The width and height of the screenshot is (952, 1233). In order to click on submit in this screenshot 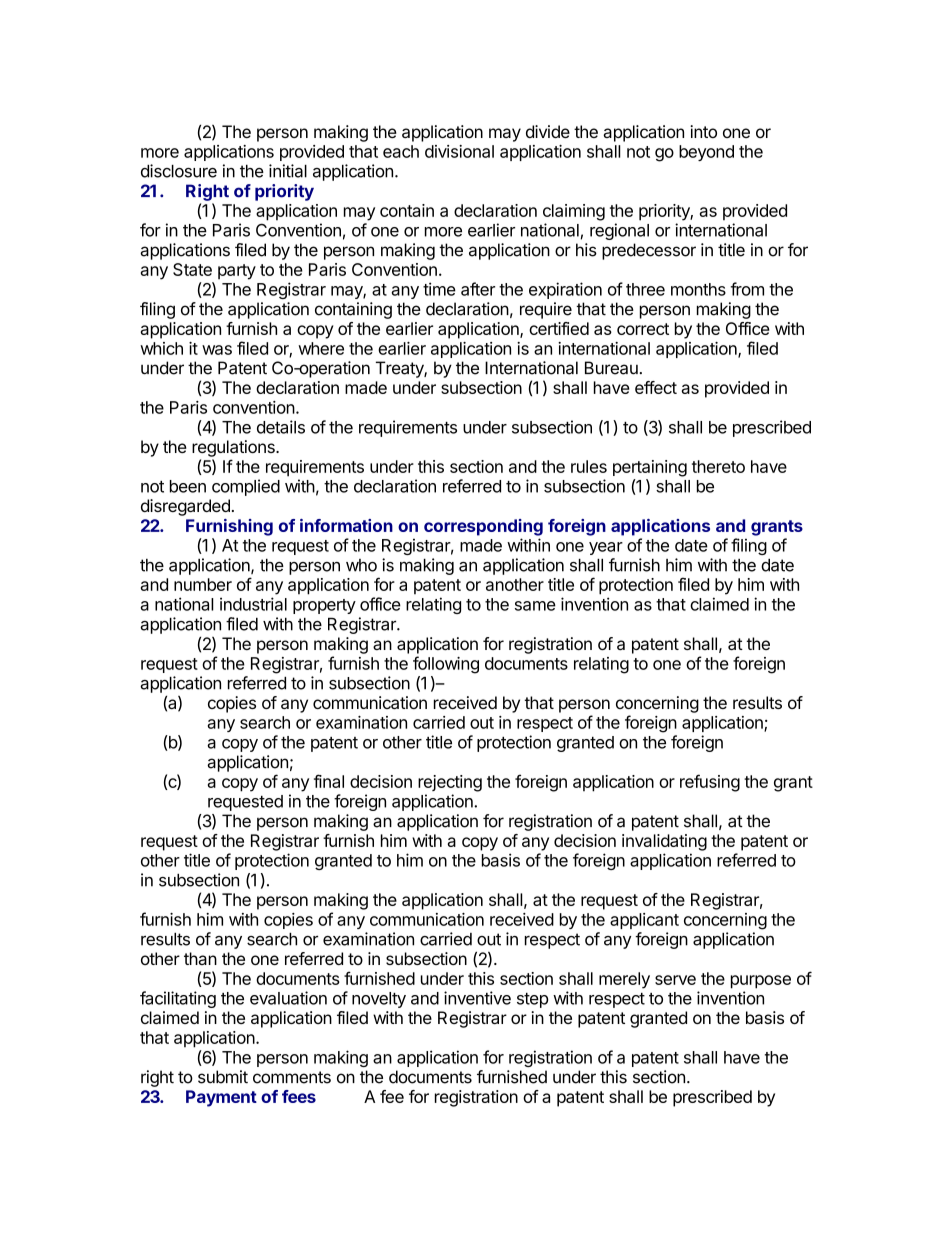, I will do `click(223, 1077)`.
